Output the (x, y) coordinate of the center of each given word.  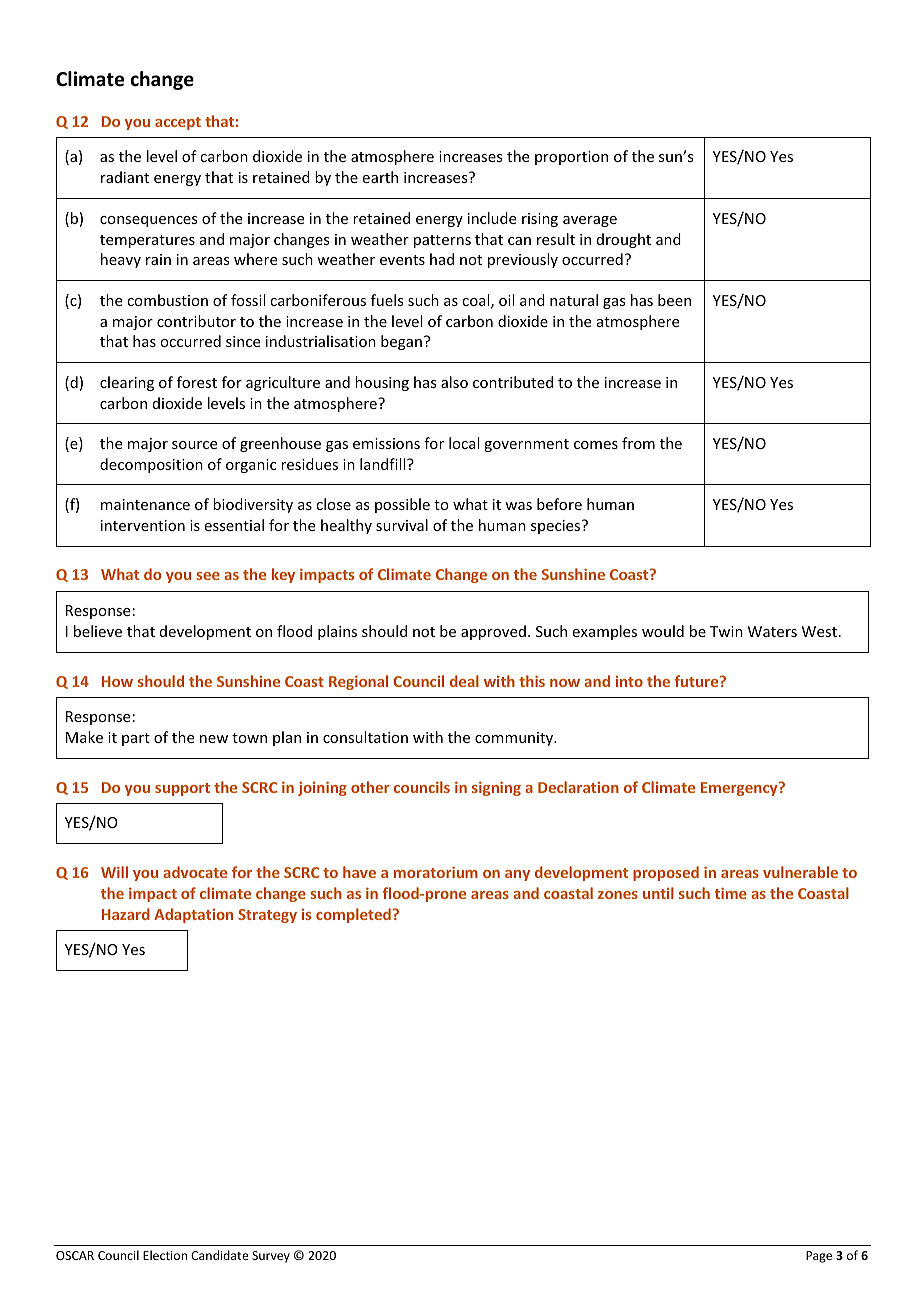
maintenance (145, 504)
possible (402, 505)
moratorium (436, 872)
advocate (195, 872)
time (731, 893)
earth (380, 177)
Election (165, 1255)
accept (178, 123)
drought (624, 240)
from (638, 443)
